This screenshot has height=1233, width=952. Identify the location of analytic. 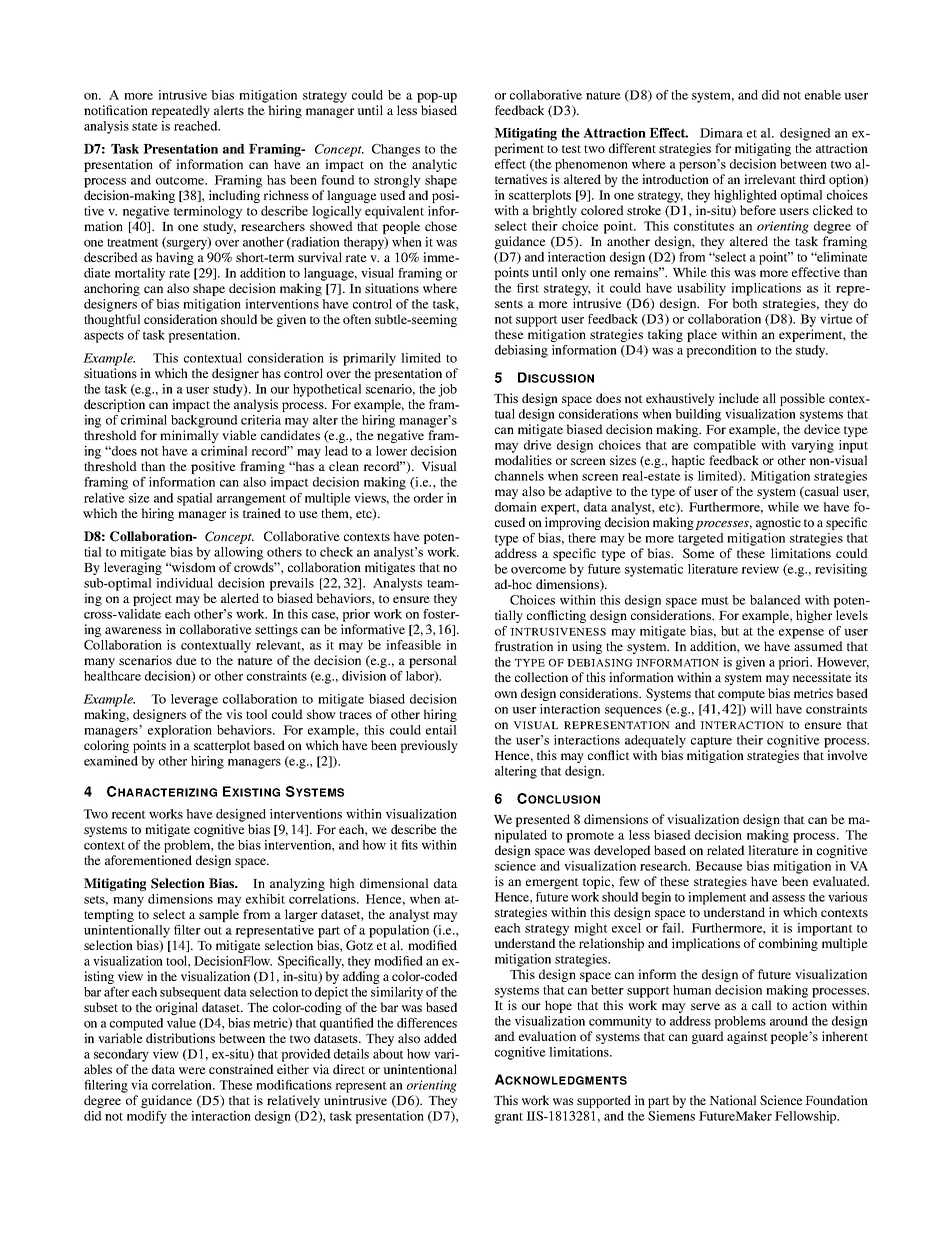
(434, 165).
